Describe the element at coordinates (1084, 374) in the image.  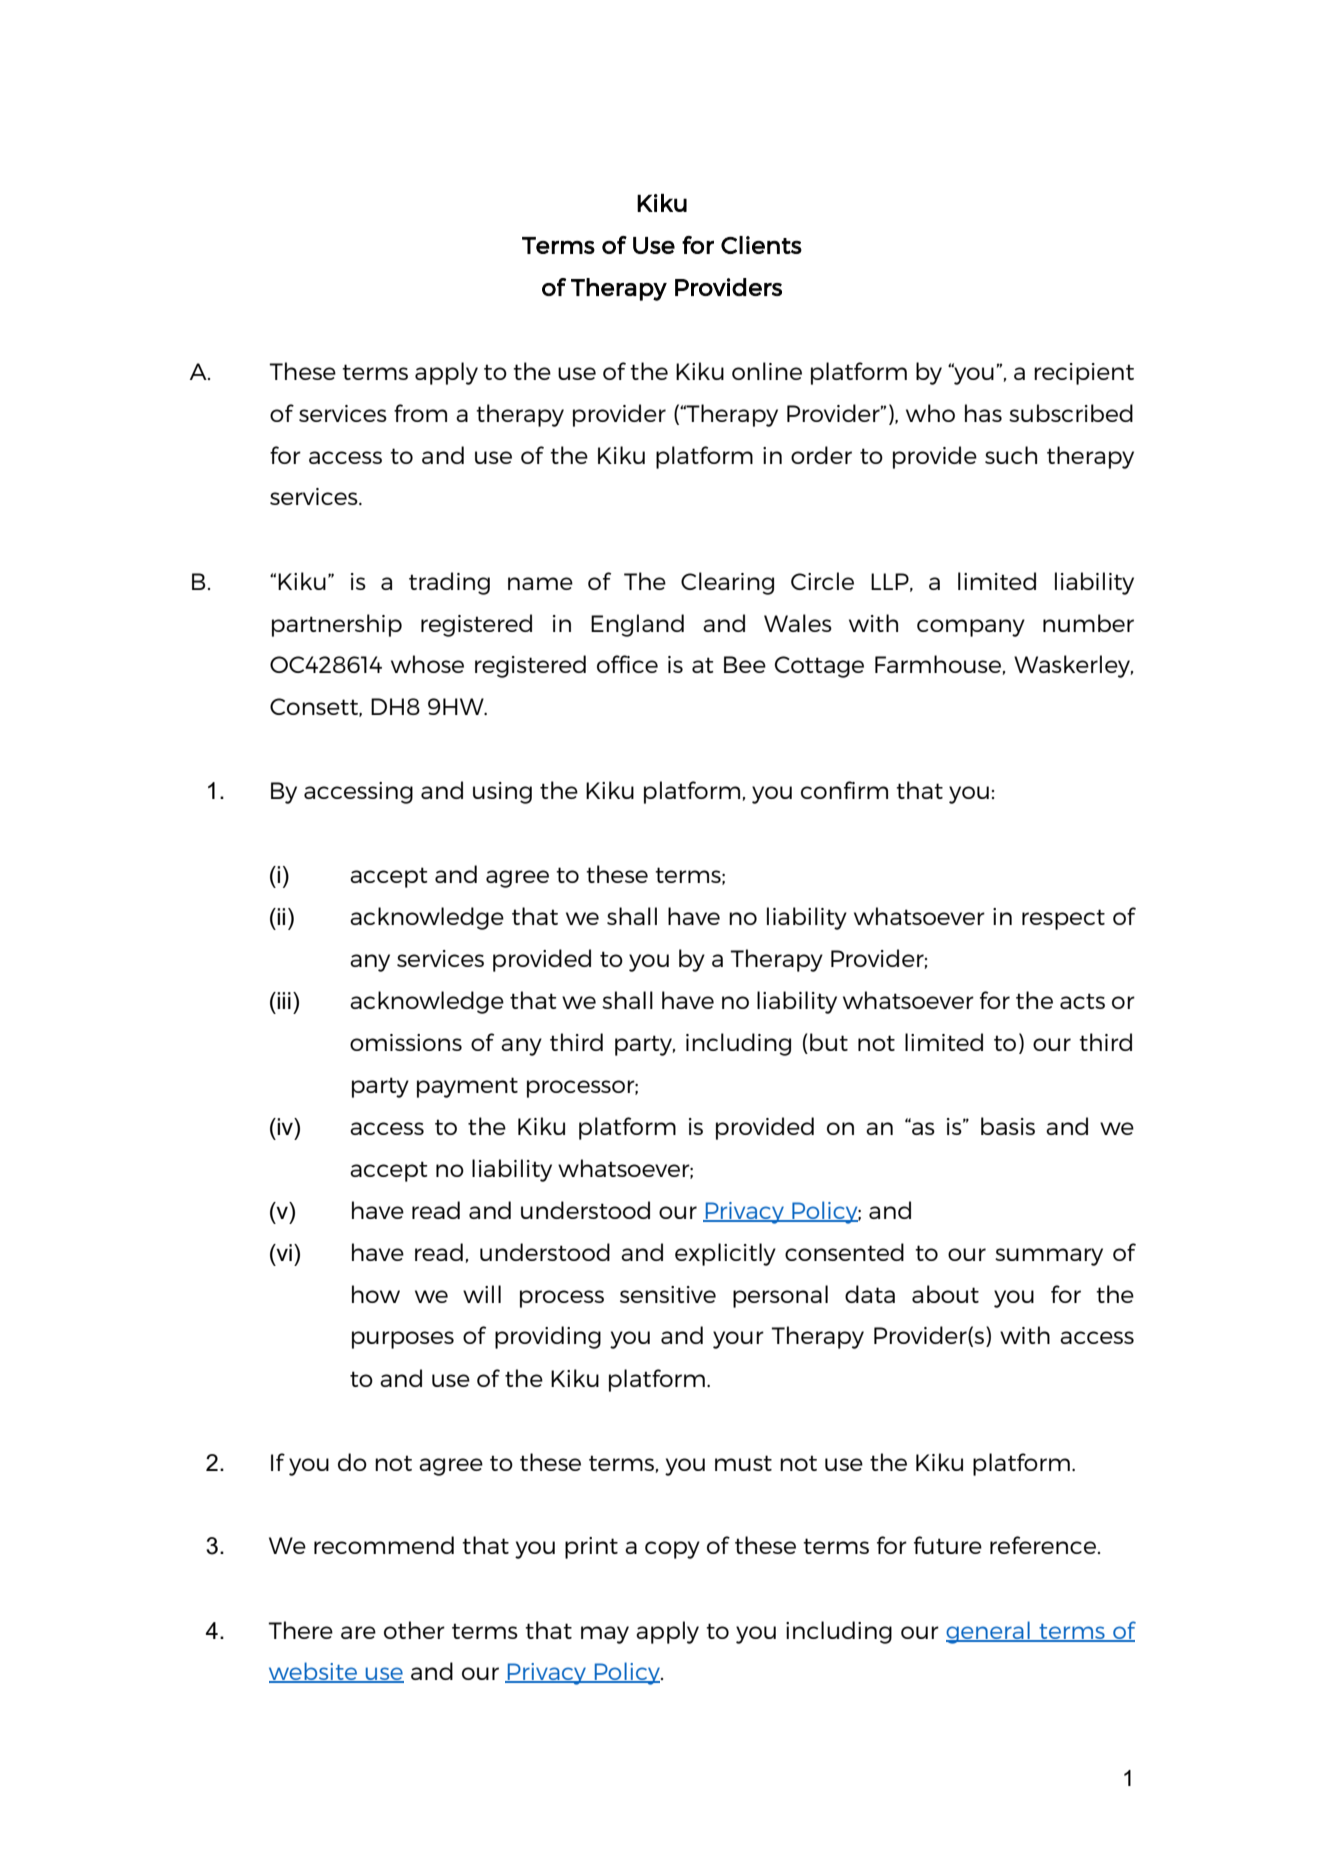
I see `recipient` at that location.
